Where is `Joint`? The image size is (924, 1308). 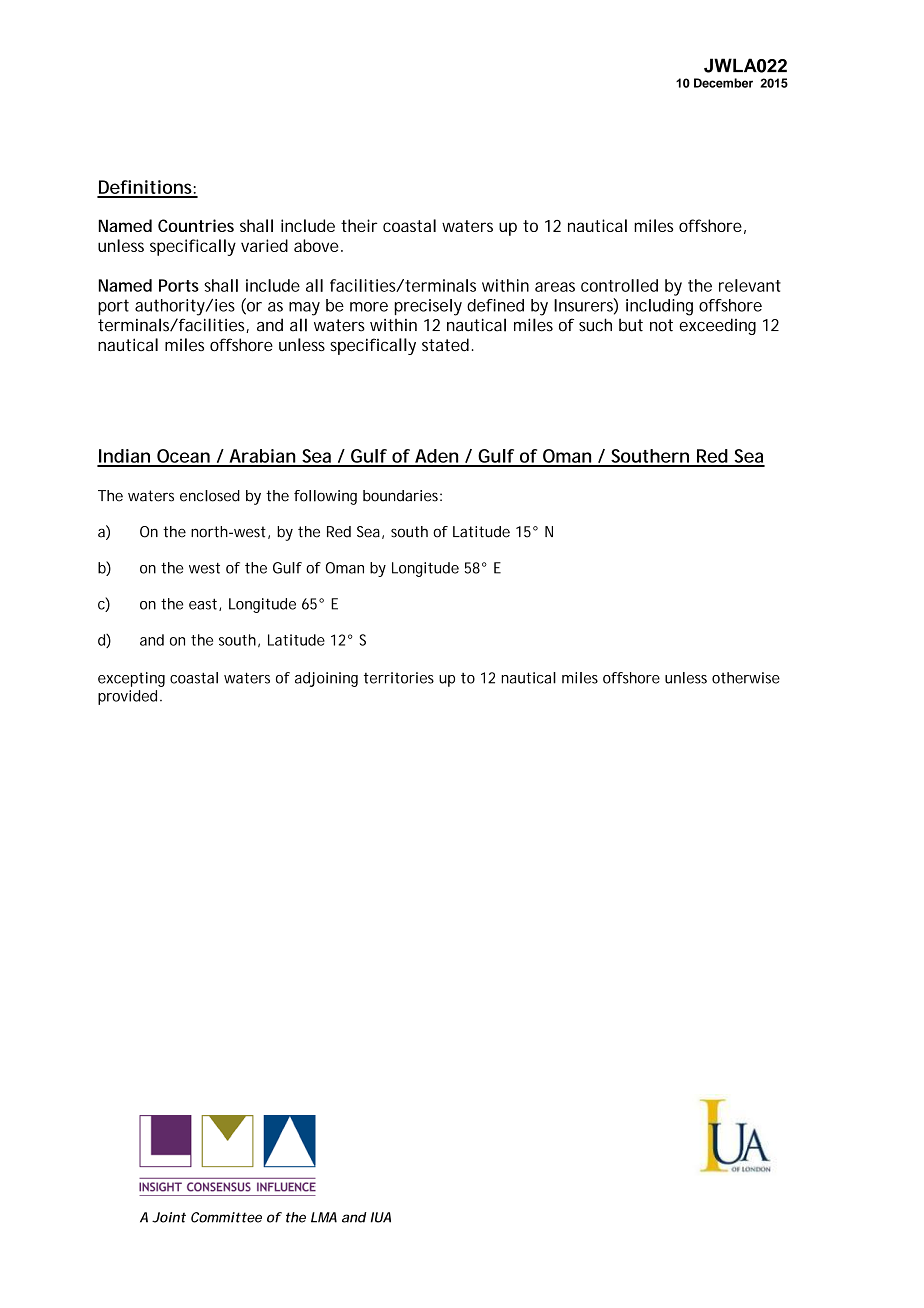 Joint is located at coordinates (169, 1217).
